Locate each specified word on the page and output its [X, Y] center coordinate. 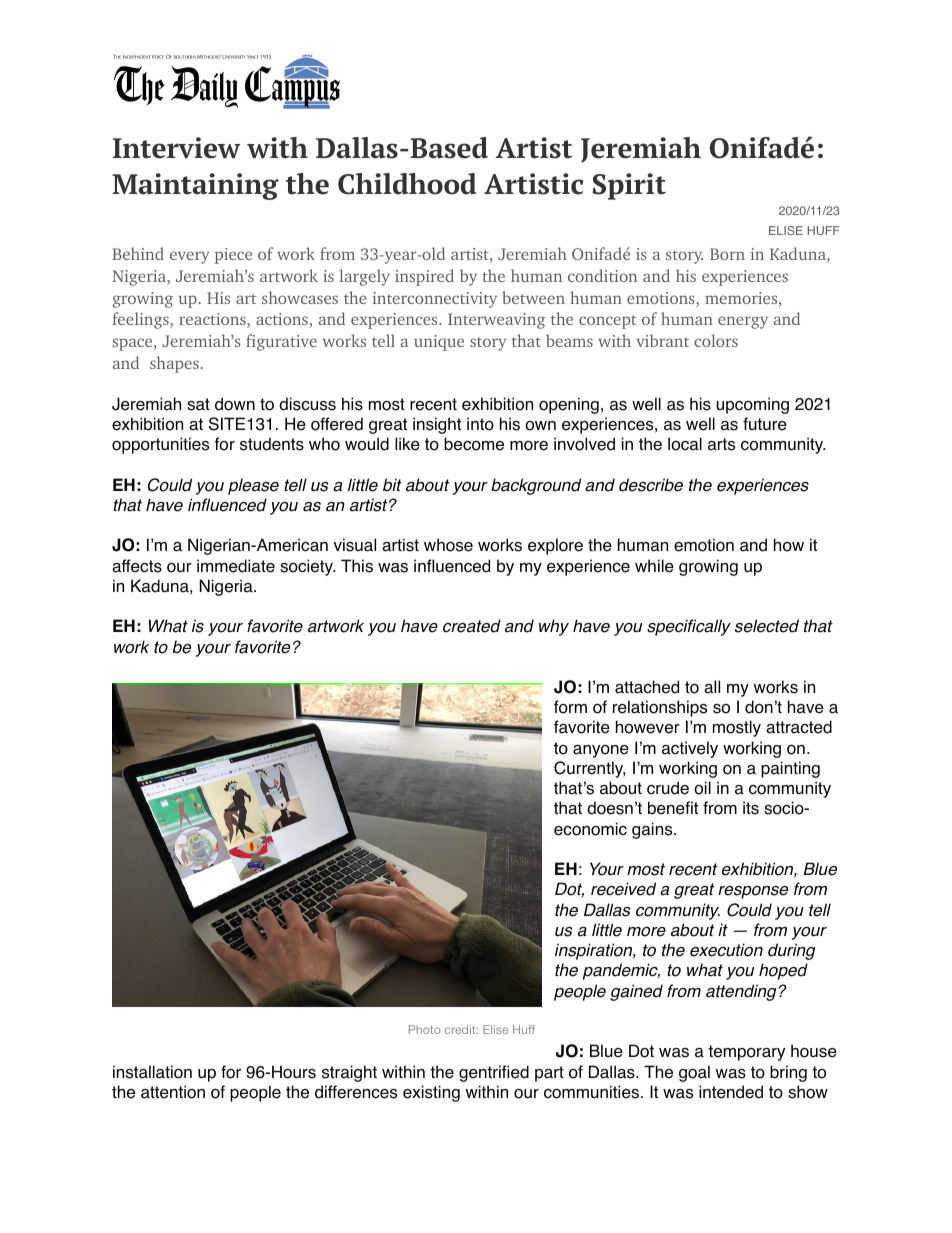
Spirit [629, 186]
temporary [746, 1053]
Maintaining [195, 186]
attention [173, 1092]
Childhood [407, 184]
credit [461, 1029]
